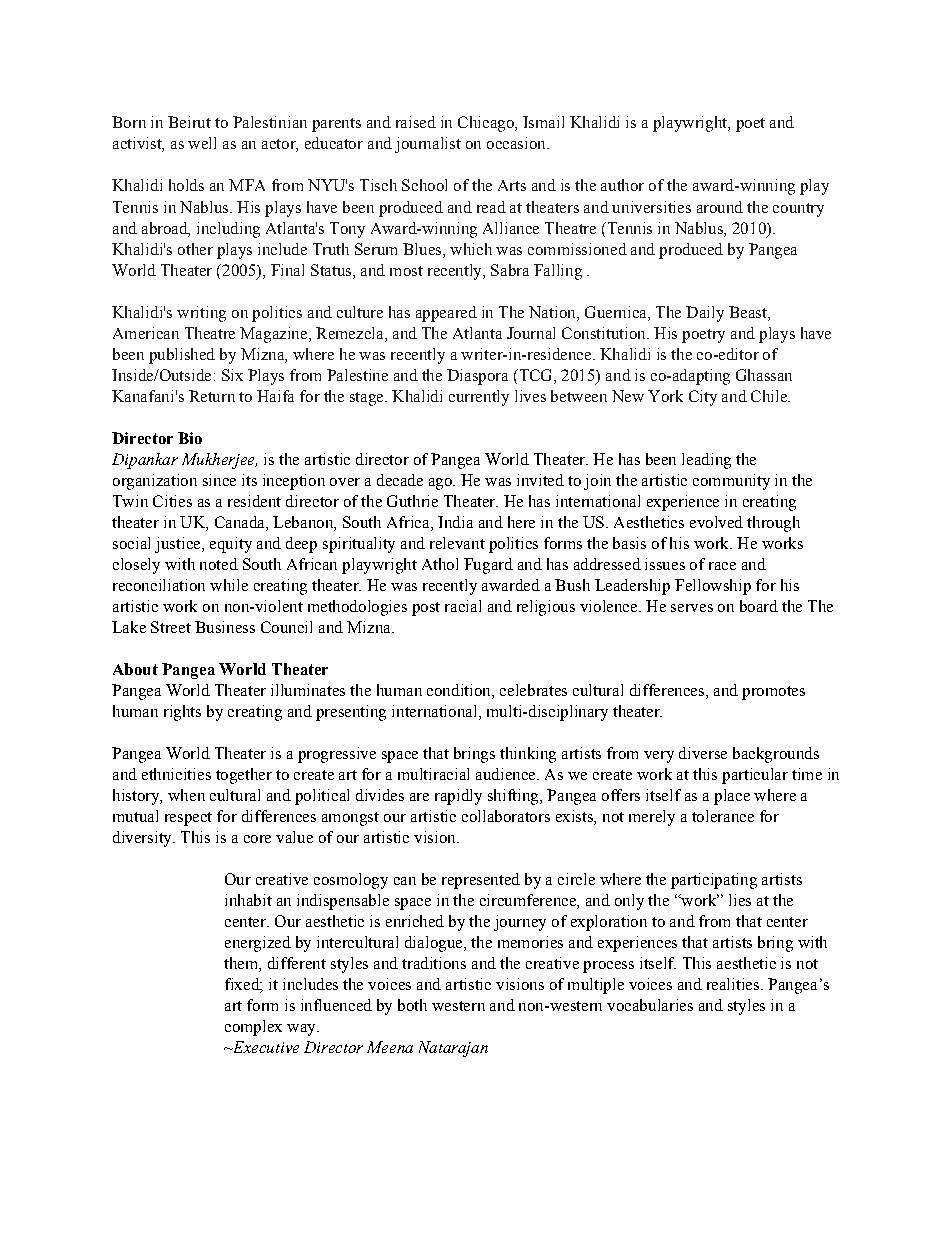 Image resolution: width=952 pixels, height=1233 pixels. Describe the element at coordinates (201, 314) in the screenshot. I see `writing` at that location.
